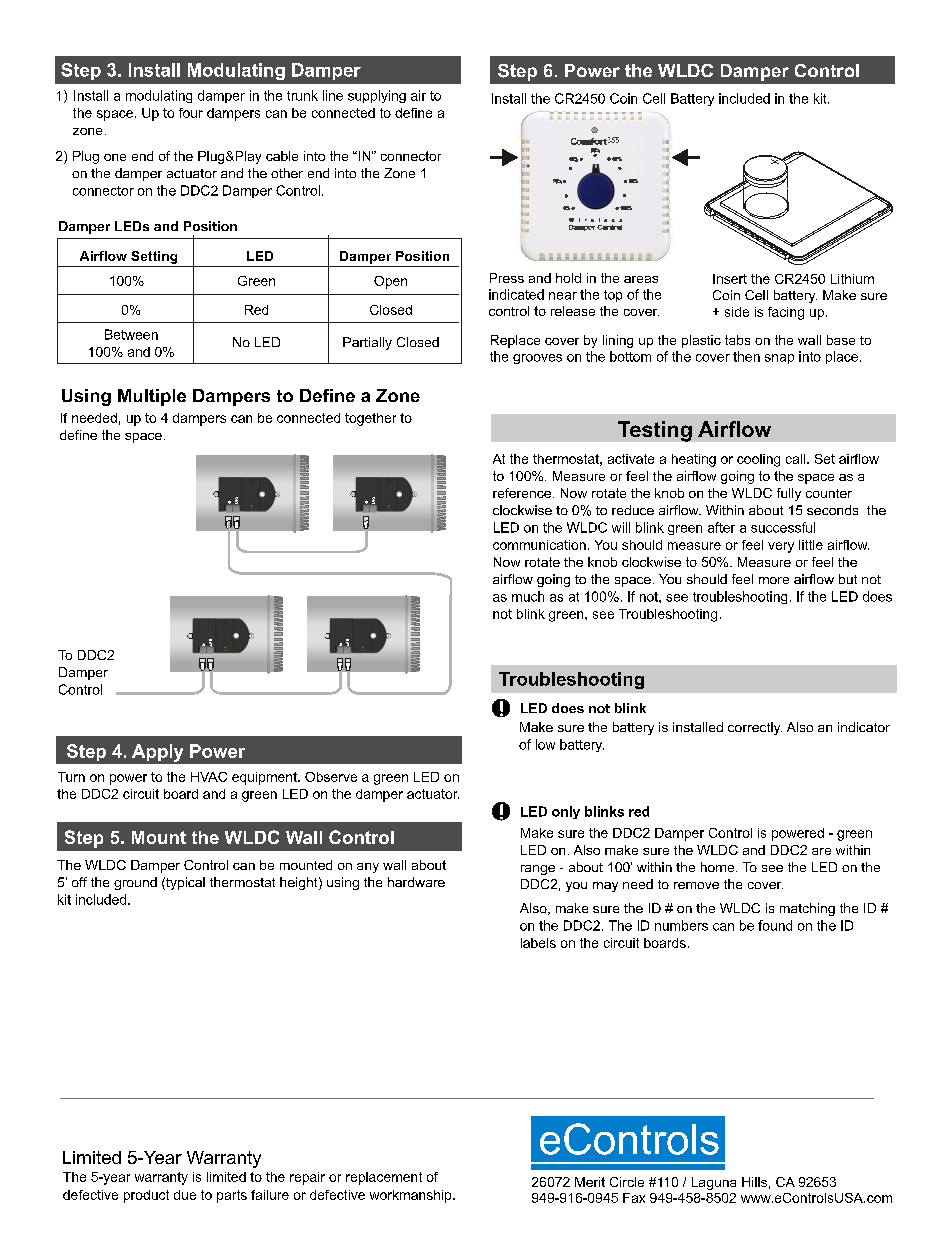  Describe the element at coordinates (774, 580) in the page. I see `more` at that location.
